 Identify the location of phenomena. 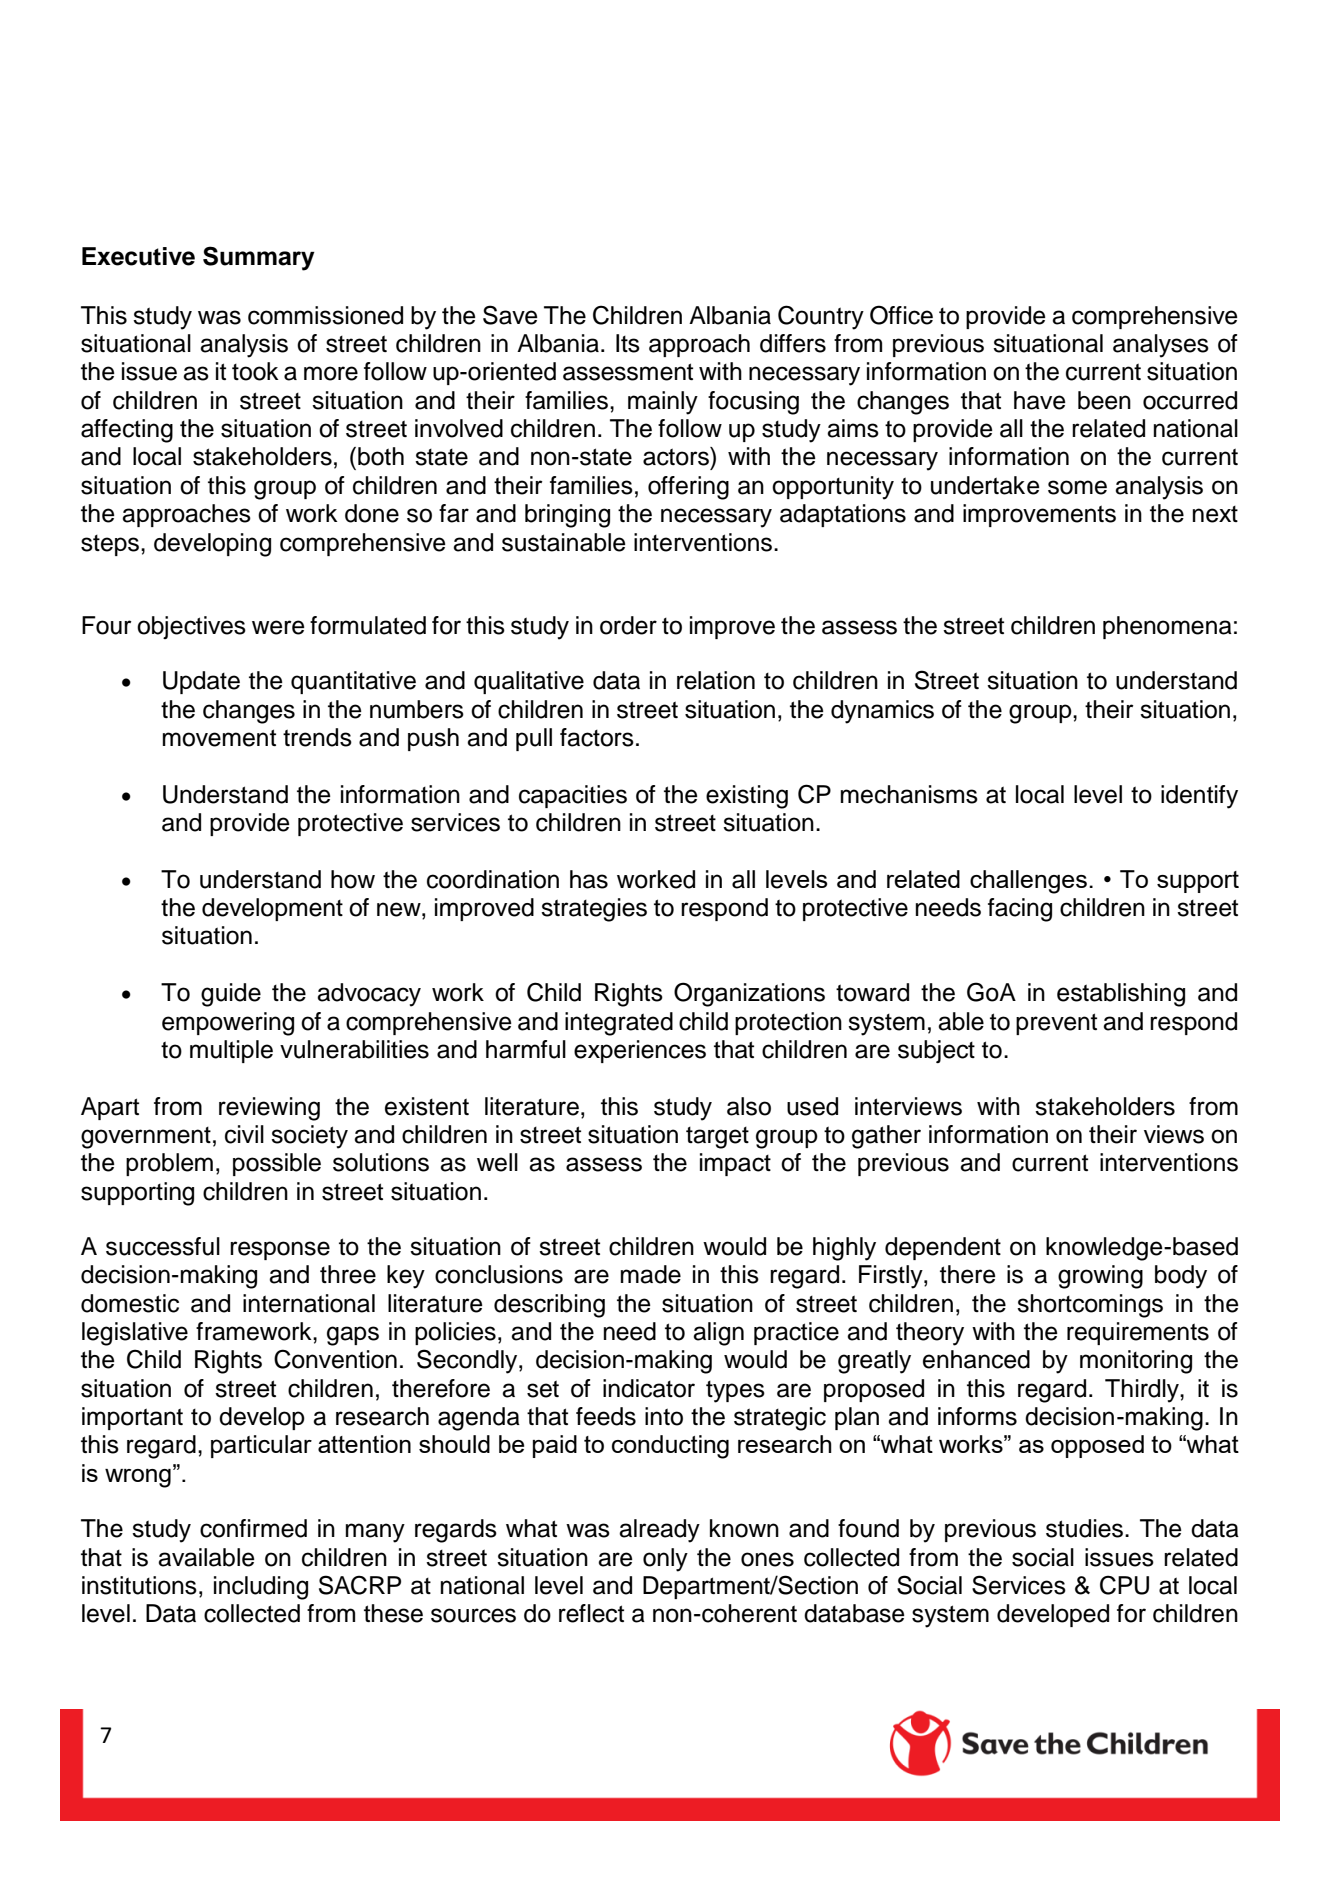
(1167, 627).
